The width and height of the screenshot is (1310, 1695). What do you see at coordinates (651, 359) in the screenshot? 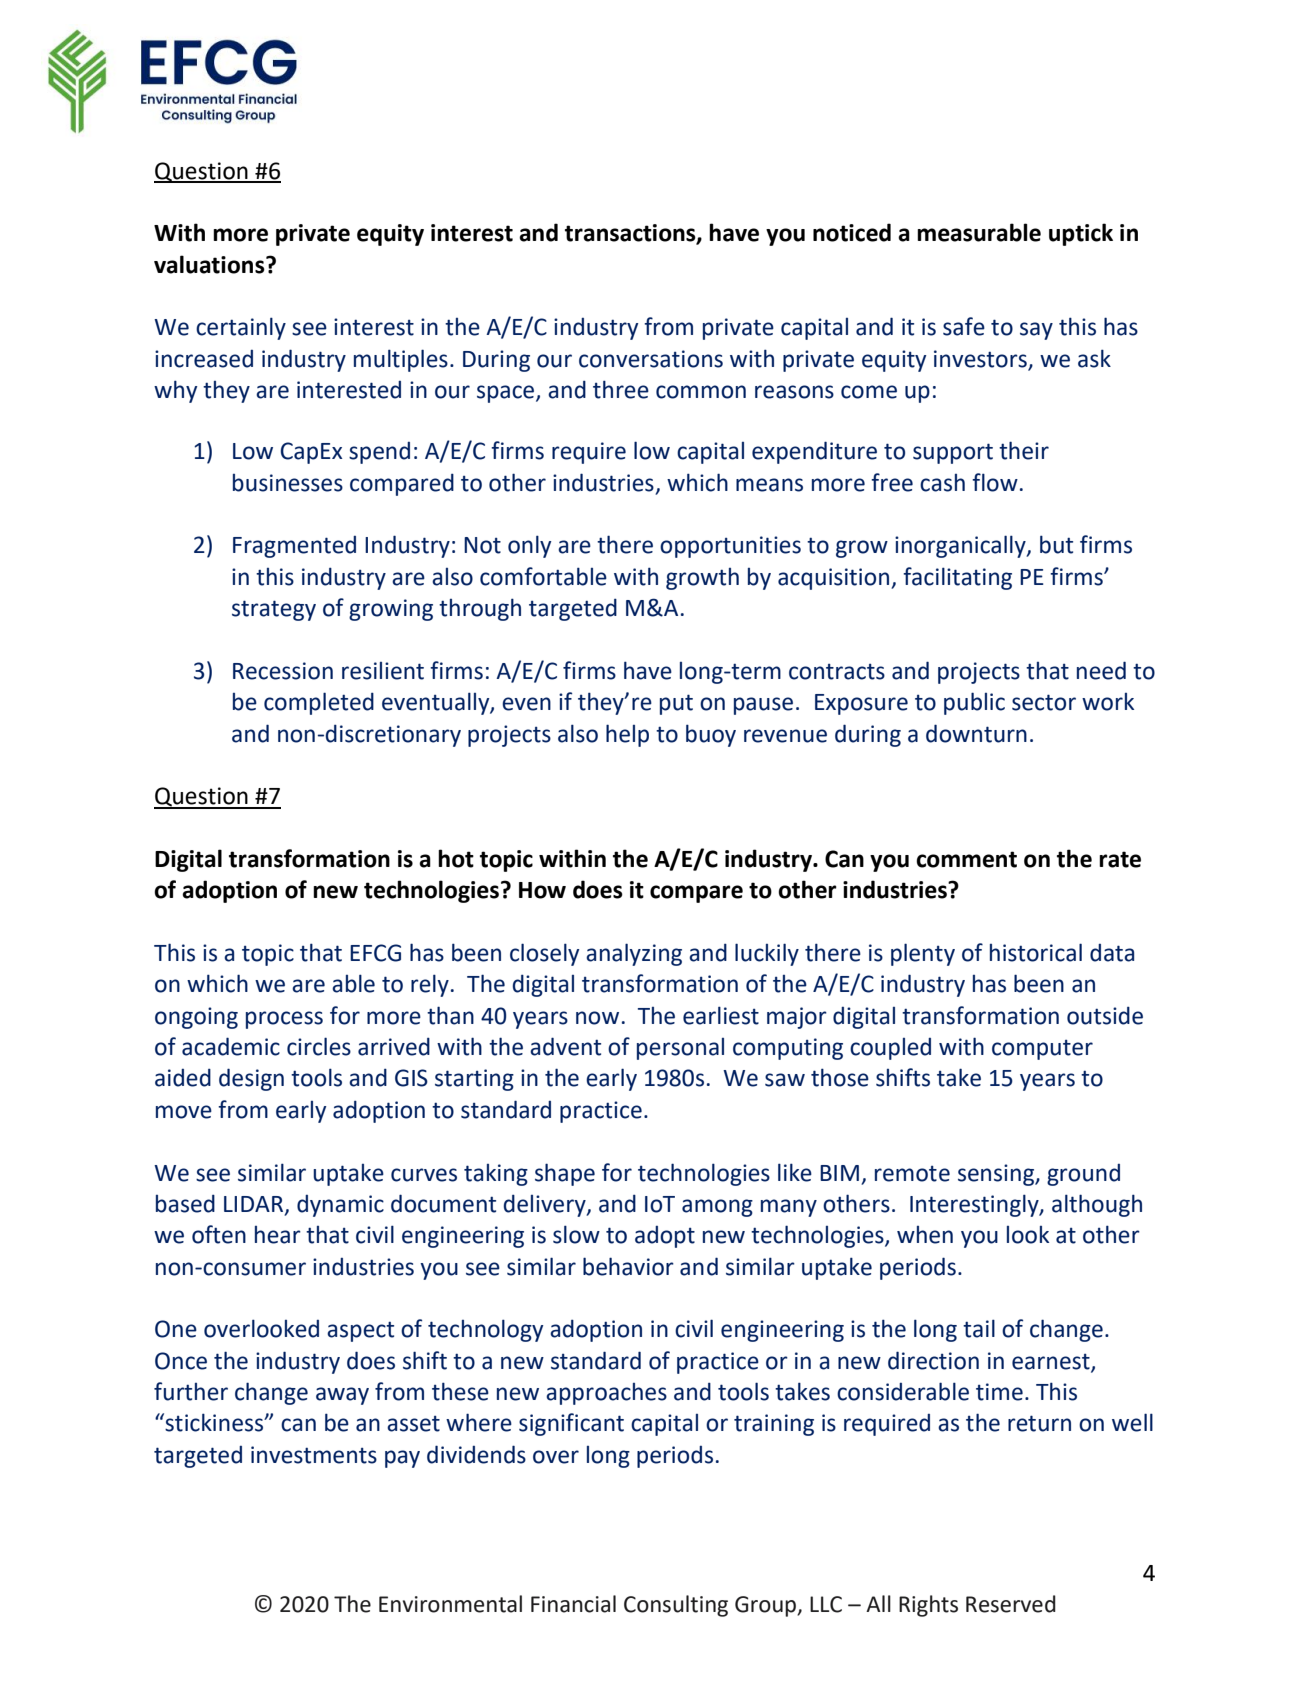
I see `conversations` at bounding box center [651, 359].
